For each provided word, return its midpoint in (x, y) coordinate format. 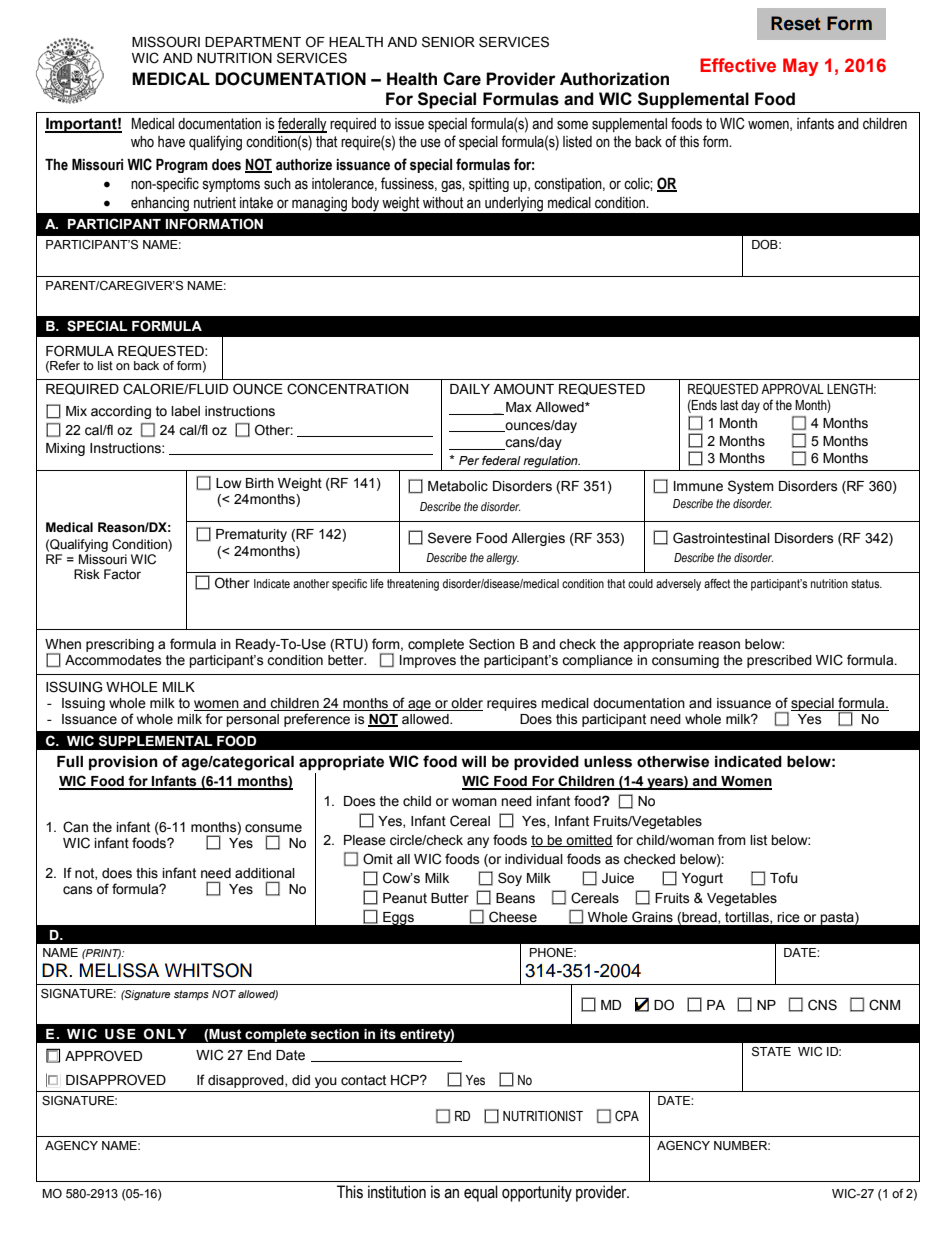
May (801, 67)
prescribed (779, 661)
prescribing (120, 645)
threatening (413, 585)
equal (481, 1193)
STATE (771, 1052)
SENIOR (448, 42)
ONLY (165, 1034)
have (171, 142)
